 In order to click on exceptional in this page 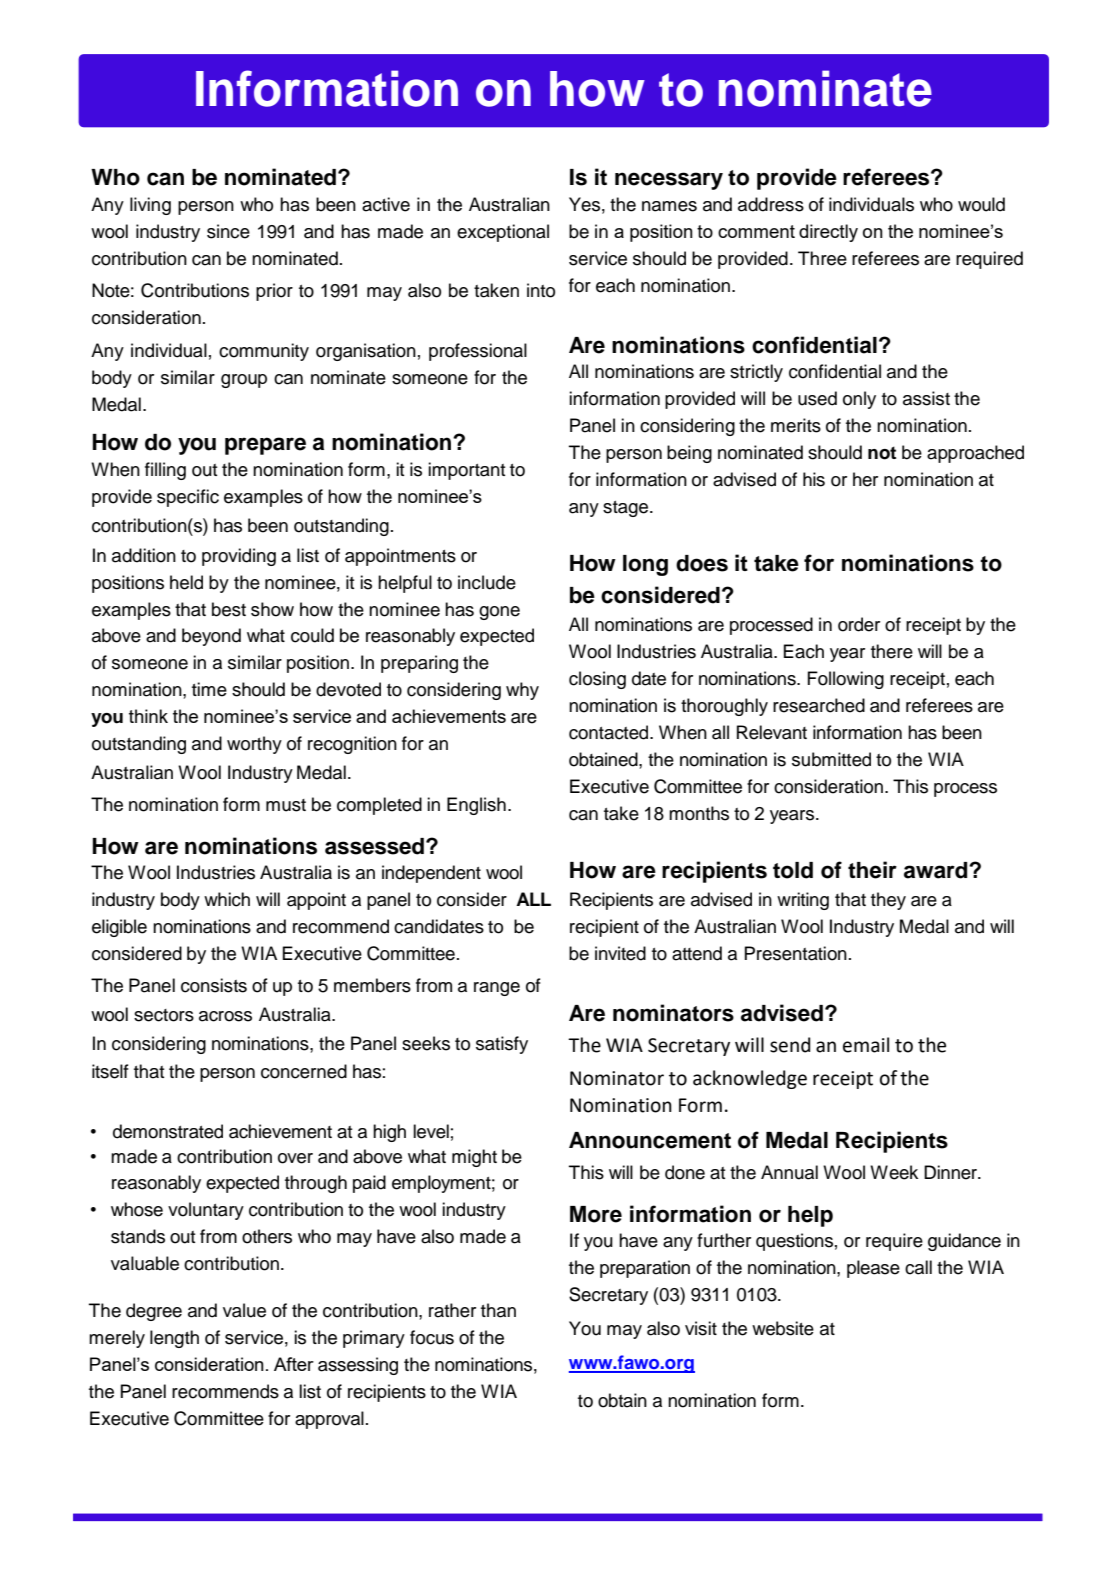, I will do `click(503, 233)`.
